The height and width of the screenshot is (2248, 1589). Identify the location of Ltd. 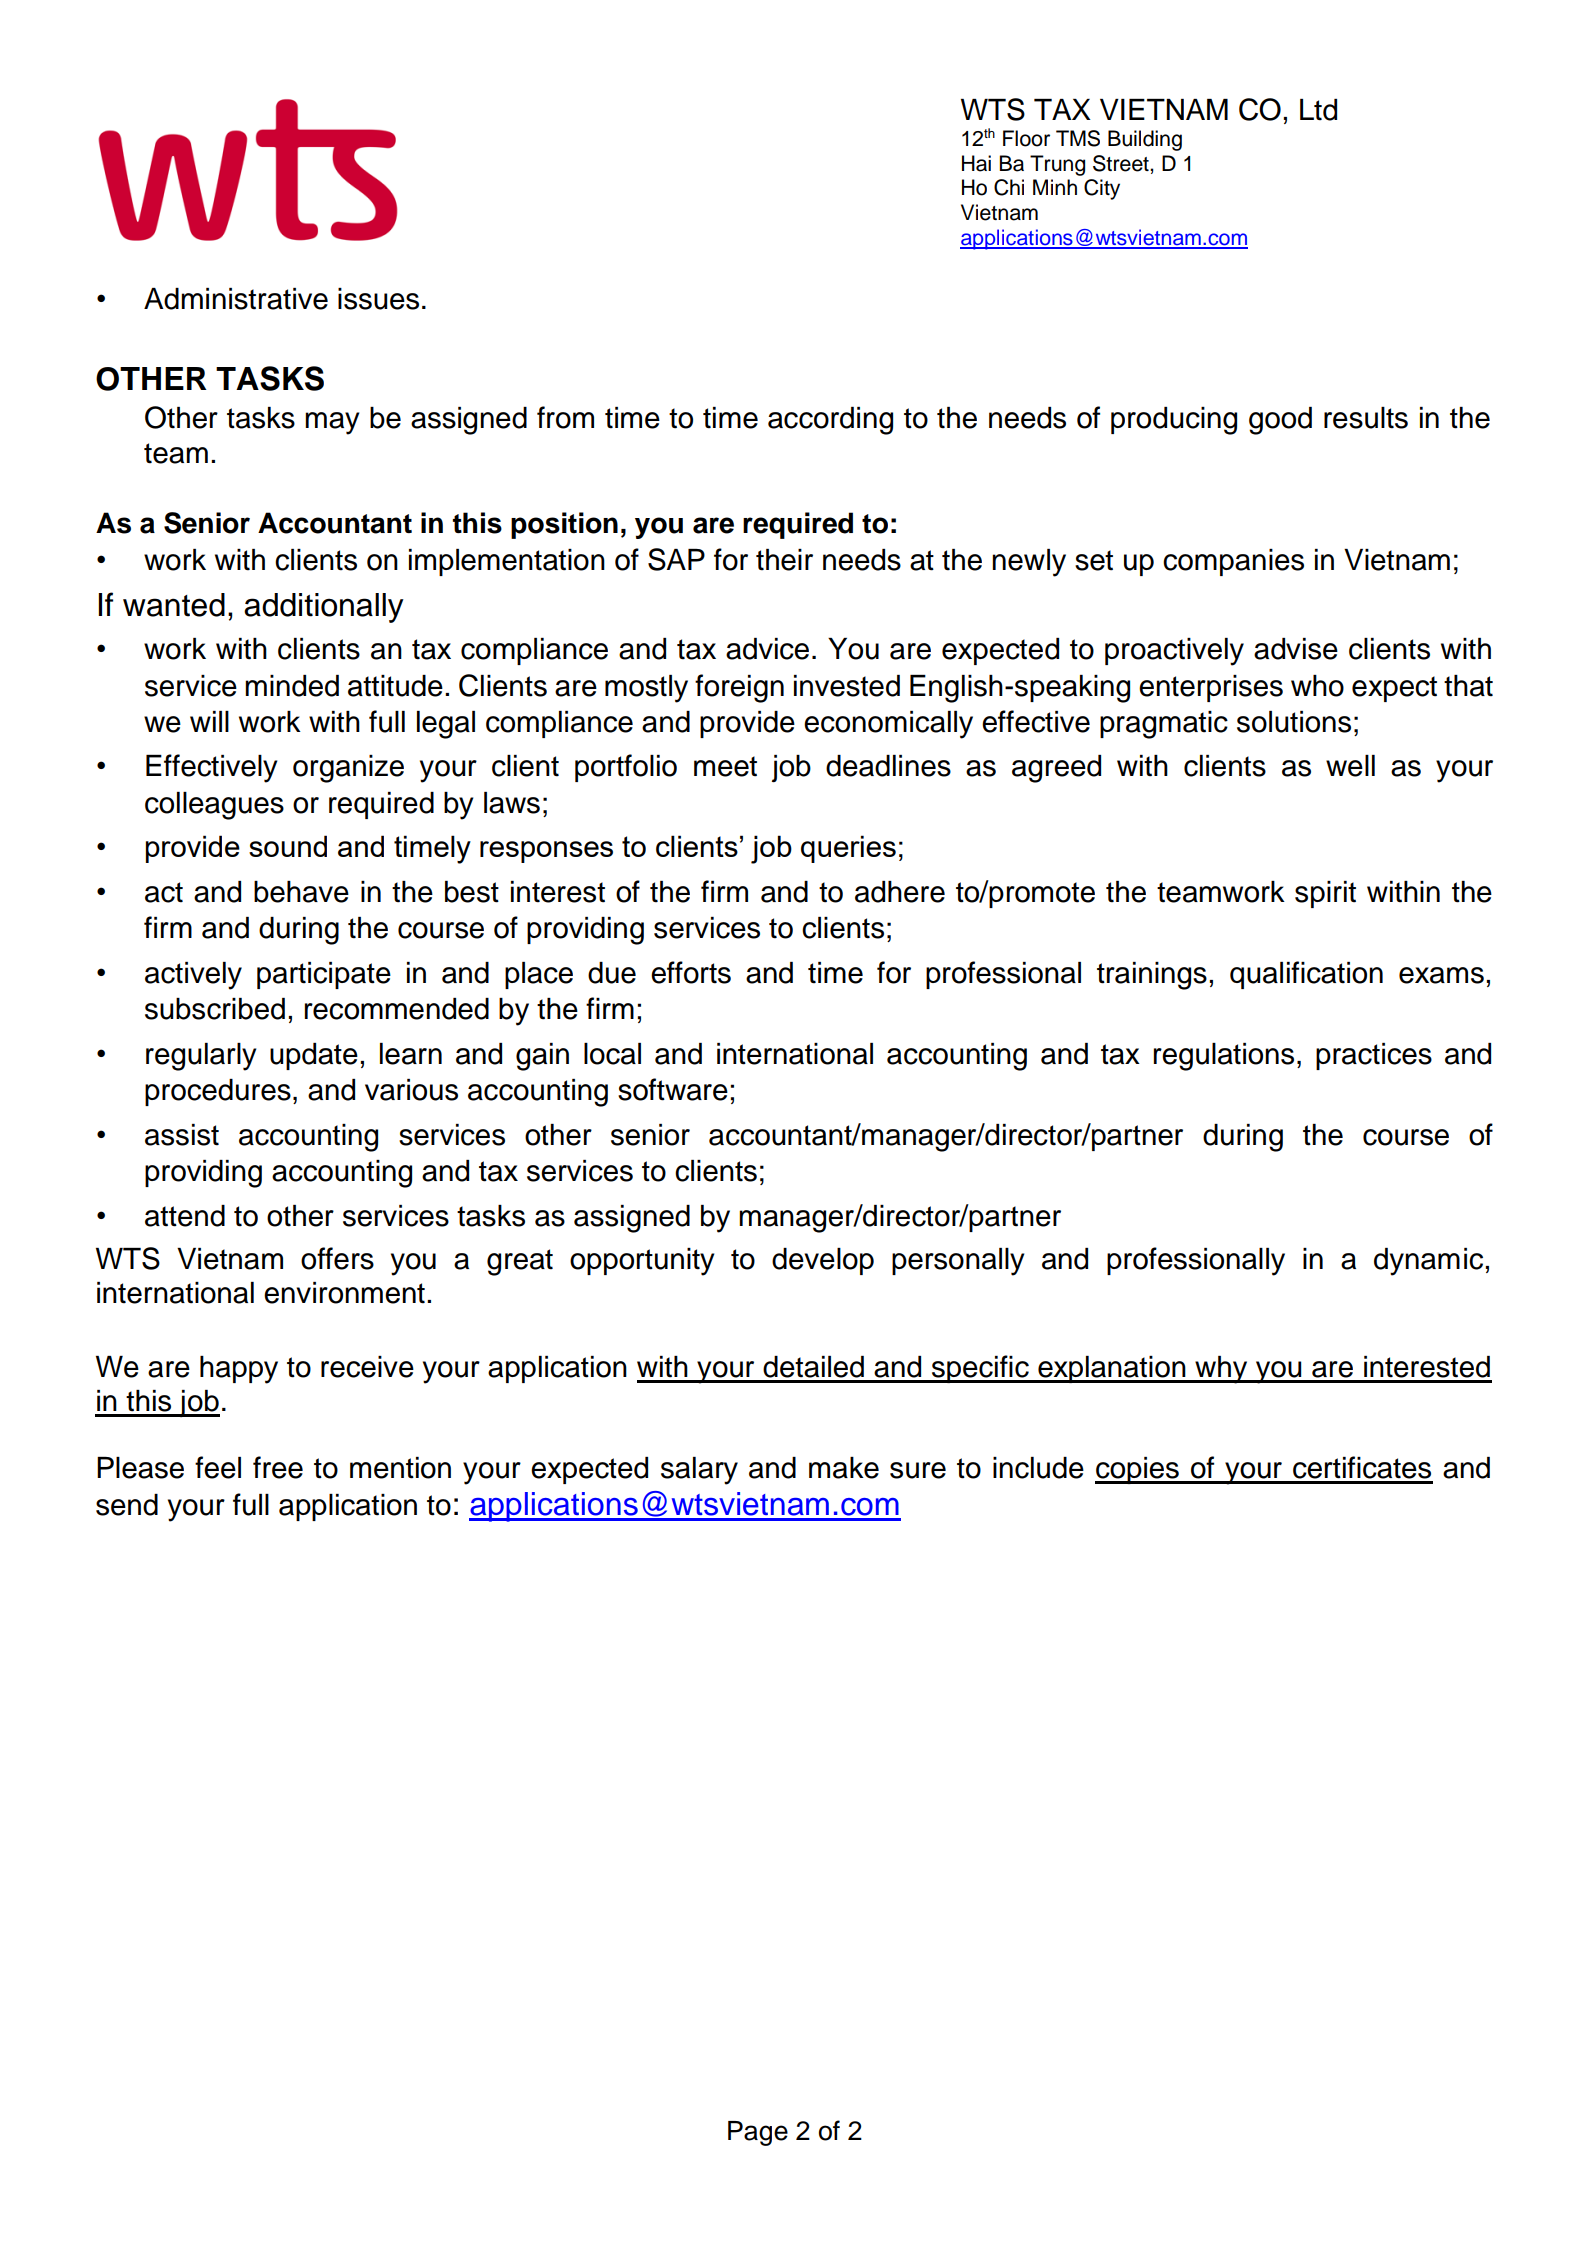
(1318, 110).
